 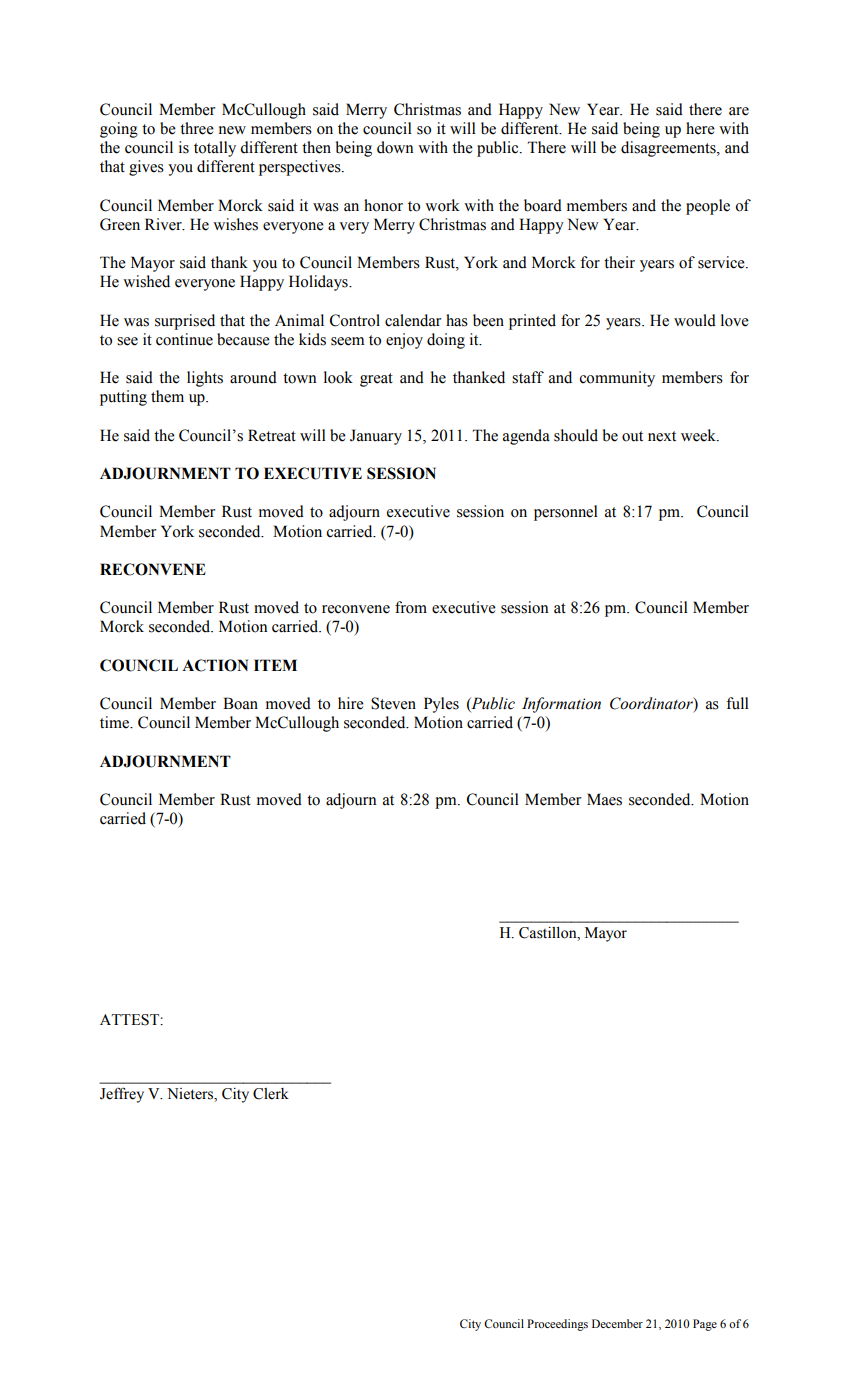 I want to click on Jeffrey, so click(x=122, y=1095).
